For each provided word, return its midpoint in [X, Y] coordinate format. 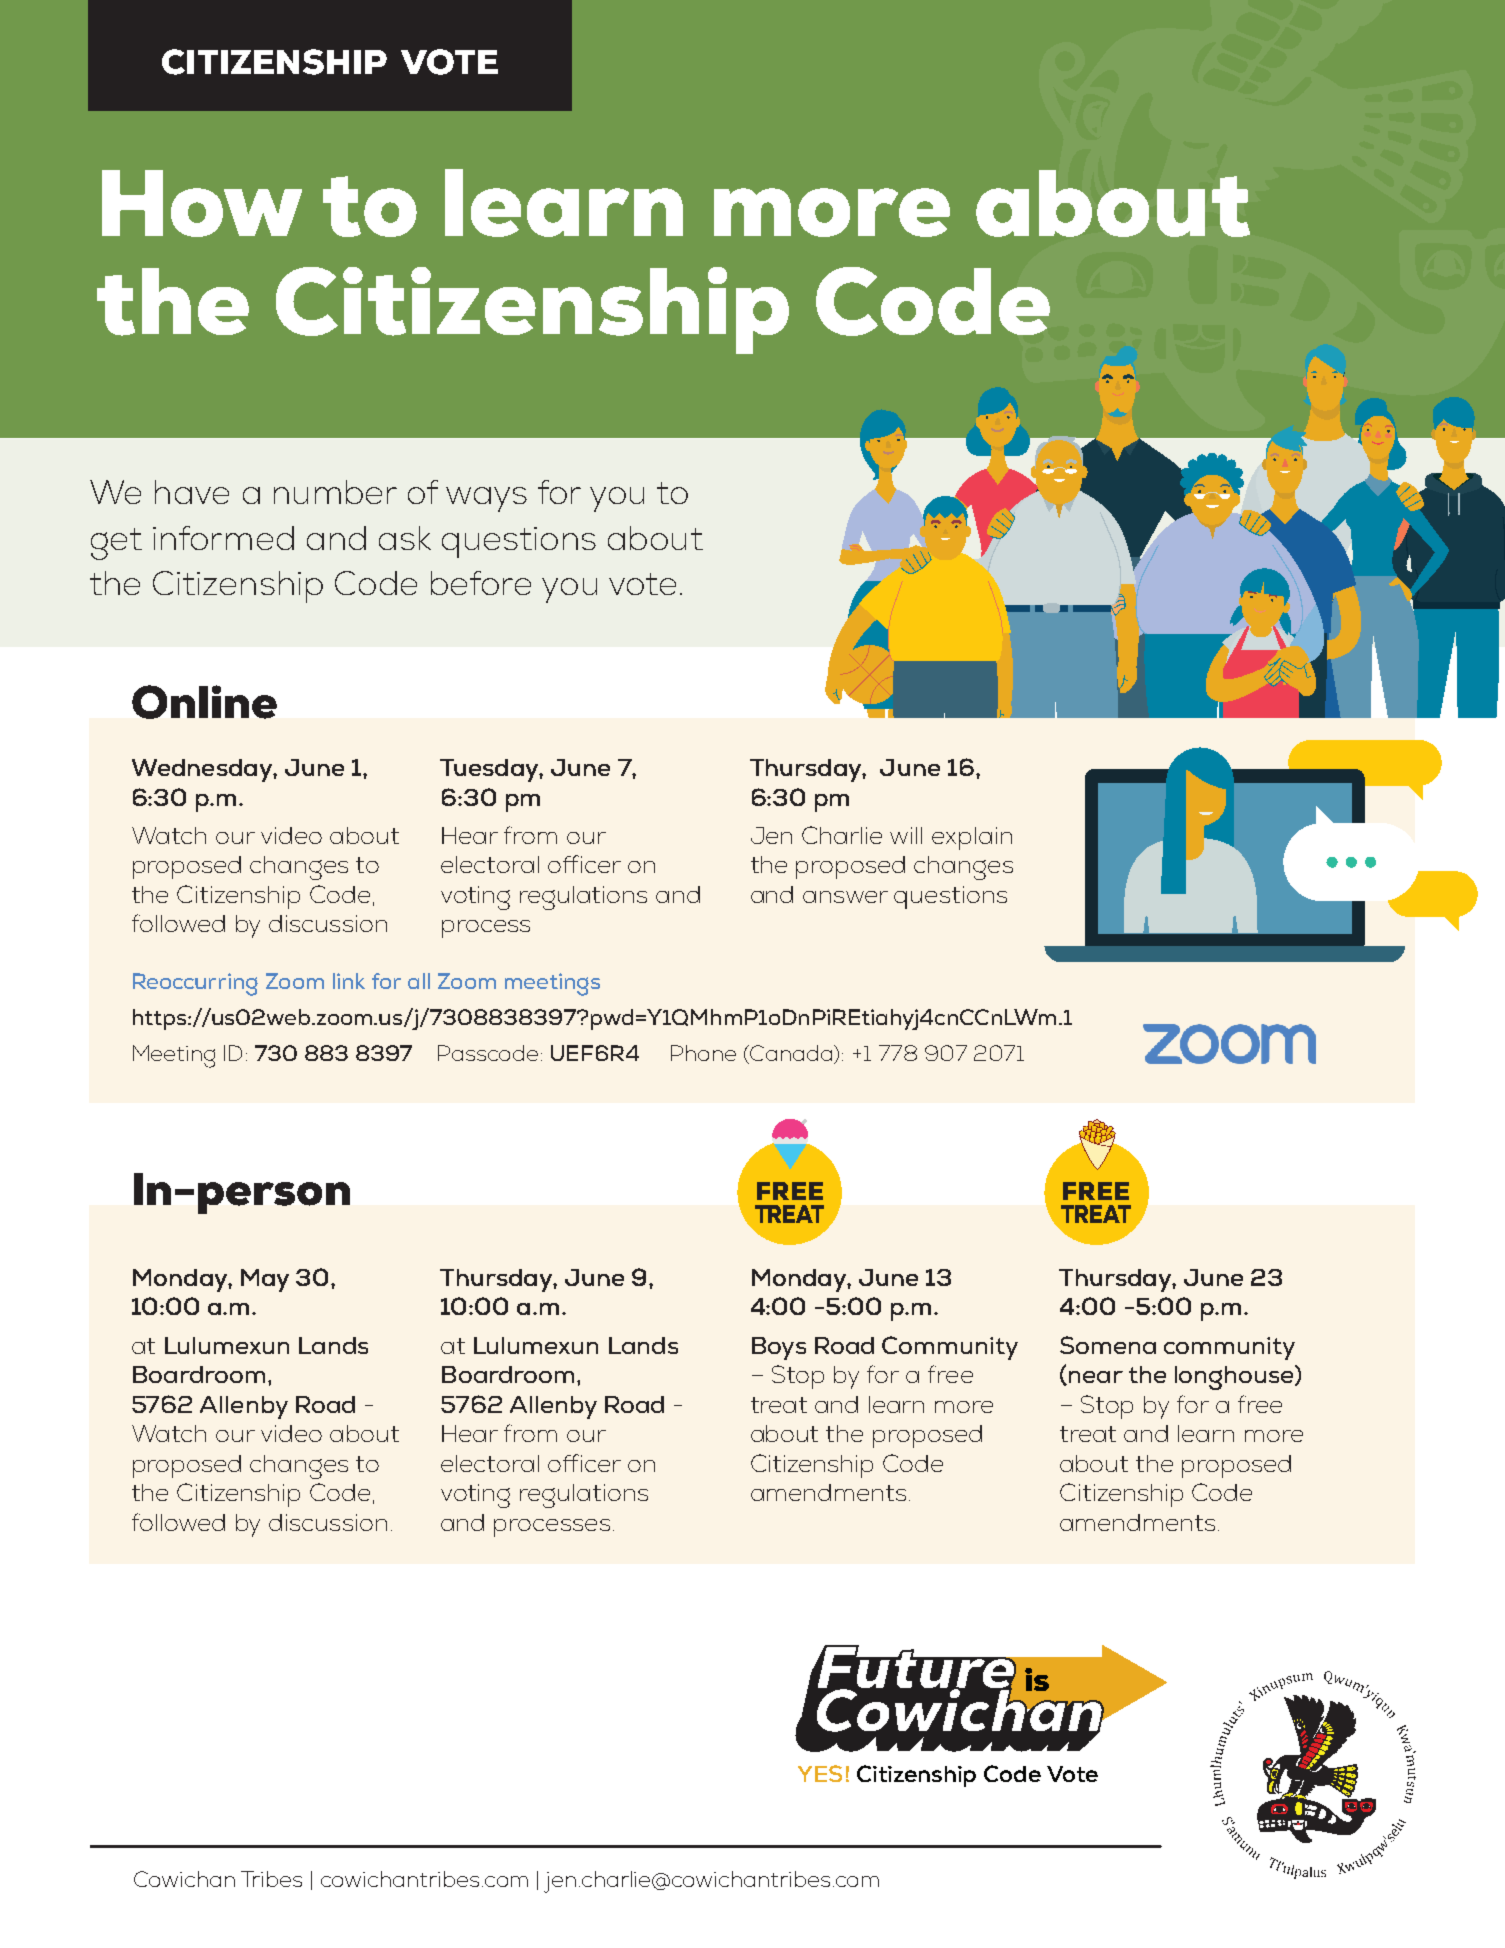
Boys [779, 1348]
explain [972, 838]
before [481, 583]
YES [820, 1773]
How [202, 203]
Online [204, 702]
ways [486, 499]
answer [845, 897]
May [265, 1280]
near [1096, 1377]
